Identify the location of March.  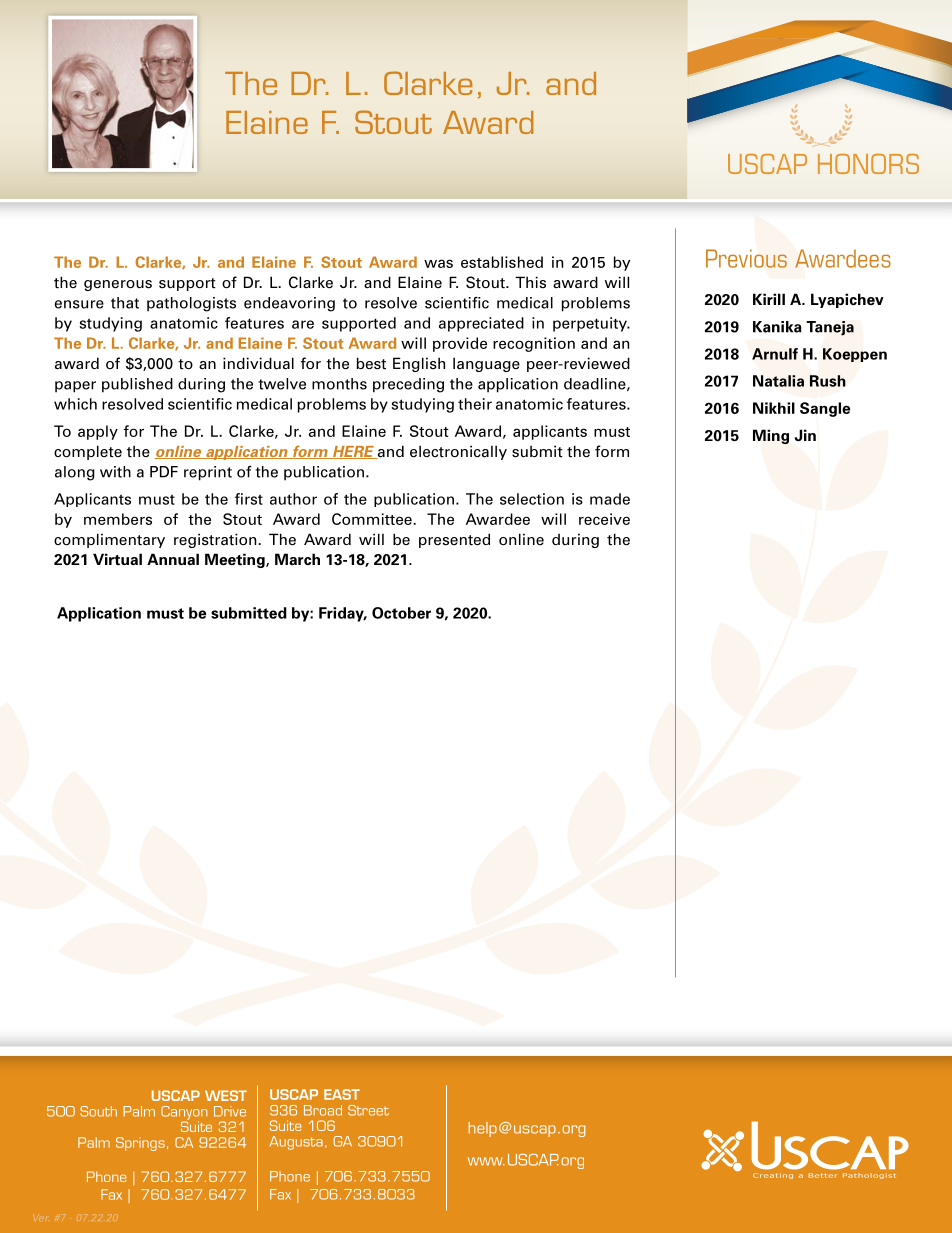
(297, 559).
